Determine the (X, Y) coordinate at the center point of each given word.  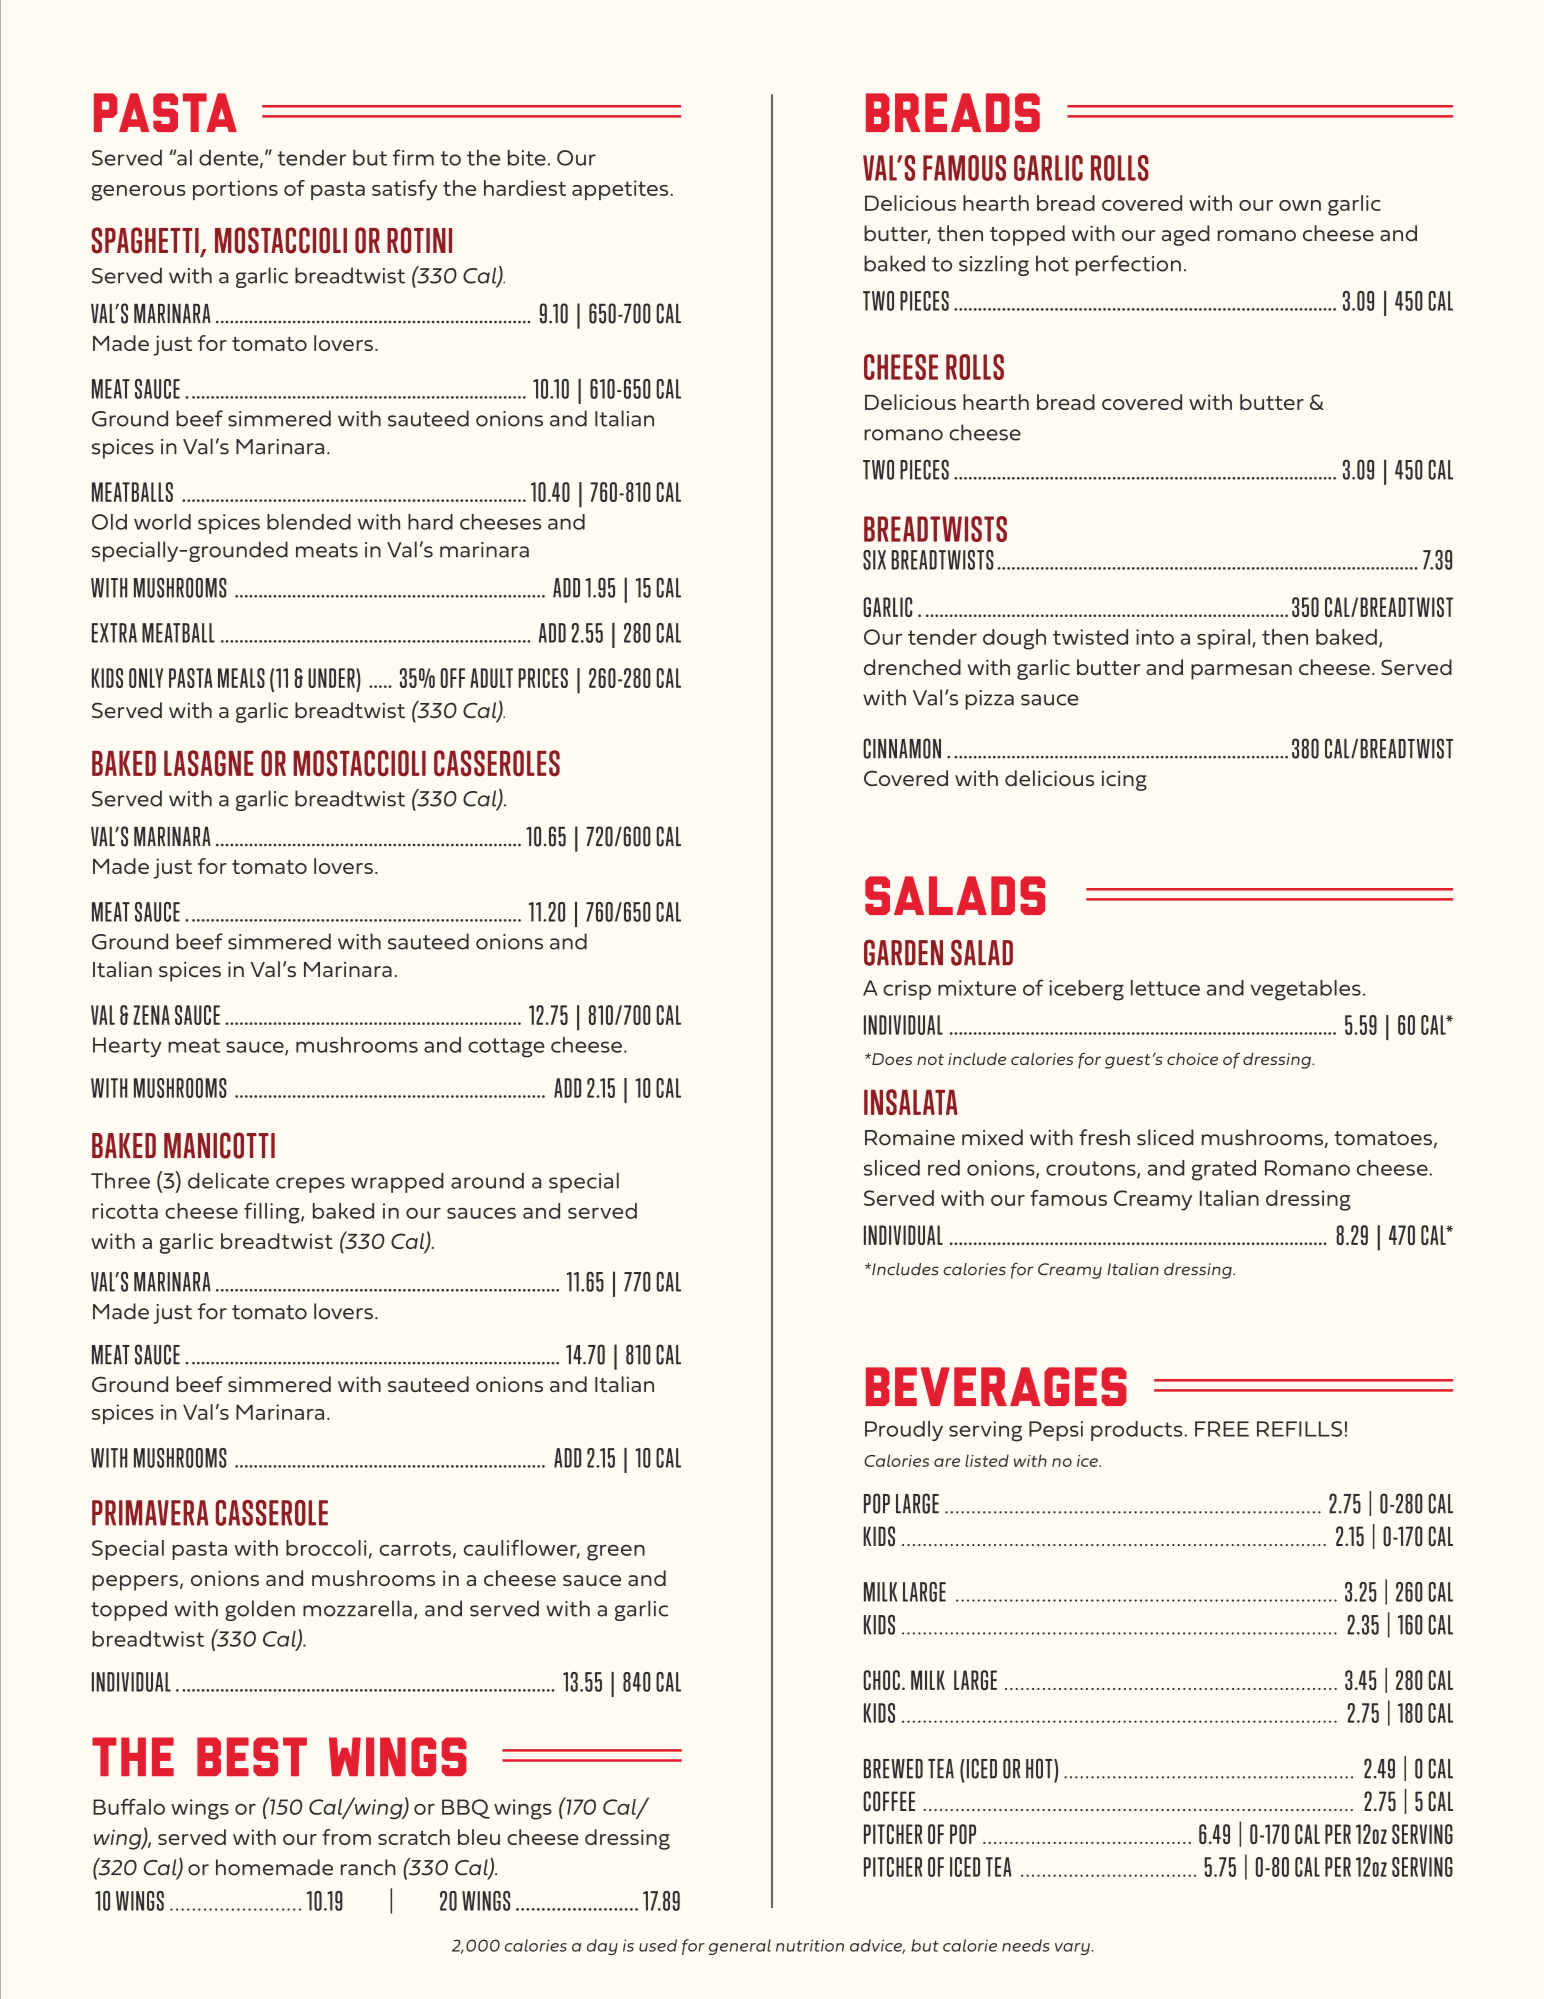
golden (260, 1610)
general (740, 1947)
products (1138, 1431)
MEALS (241, 678)
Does (891, 1059)
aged (1186, 235)
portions (235, 190)
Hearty (127, 1047)
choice (1192, 1059)
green (616, 1553)
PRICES (543, 678)
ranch (368, 1867)
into (1155, 637)
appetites (621, 190)
